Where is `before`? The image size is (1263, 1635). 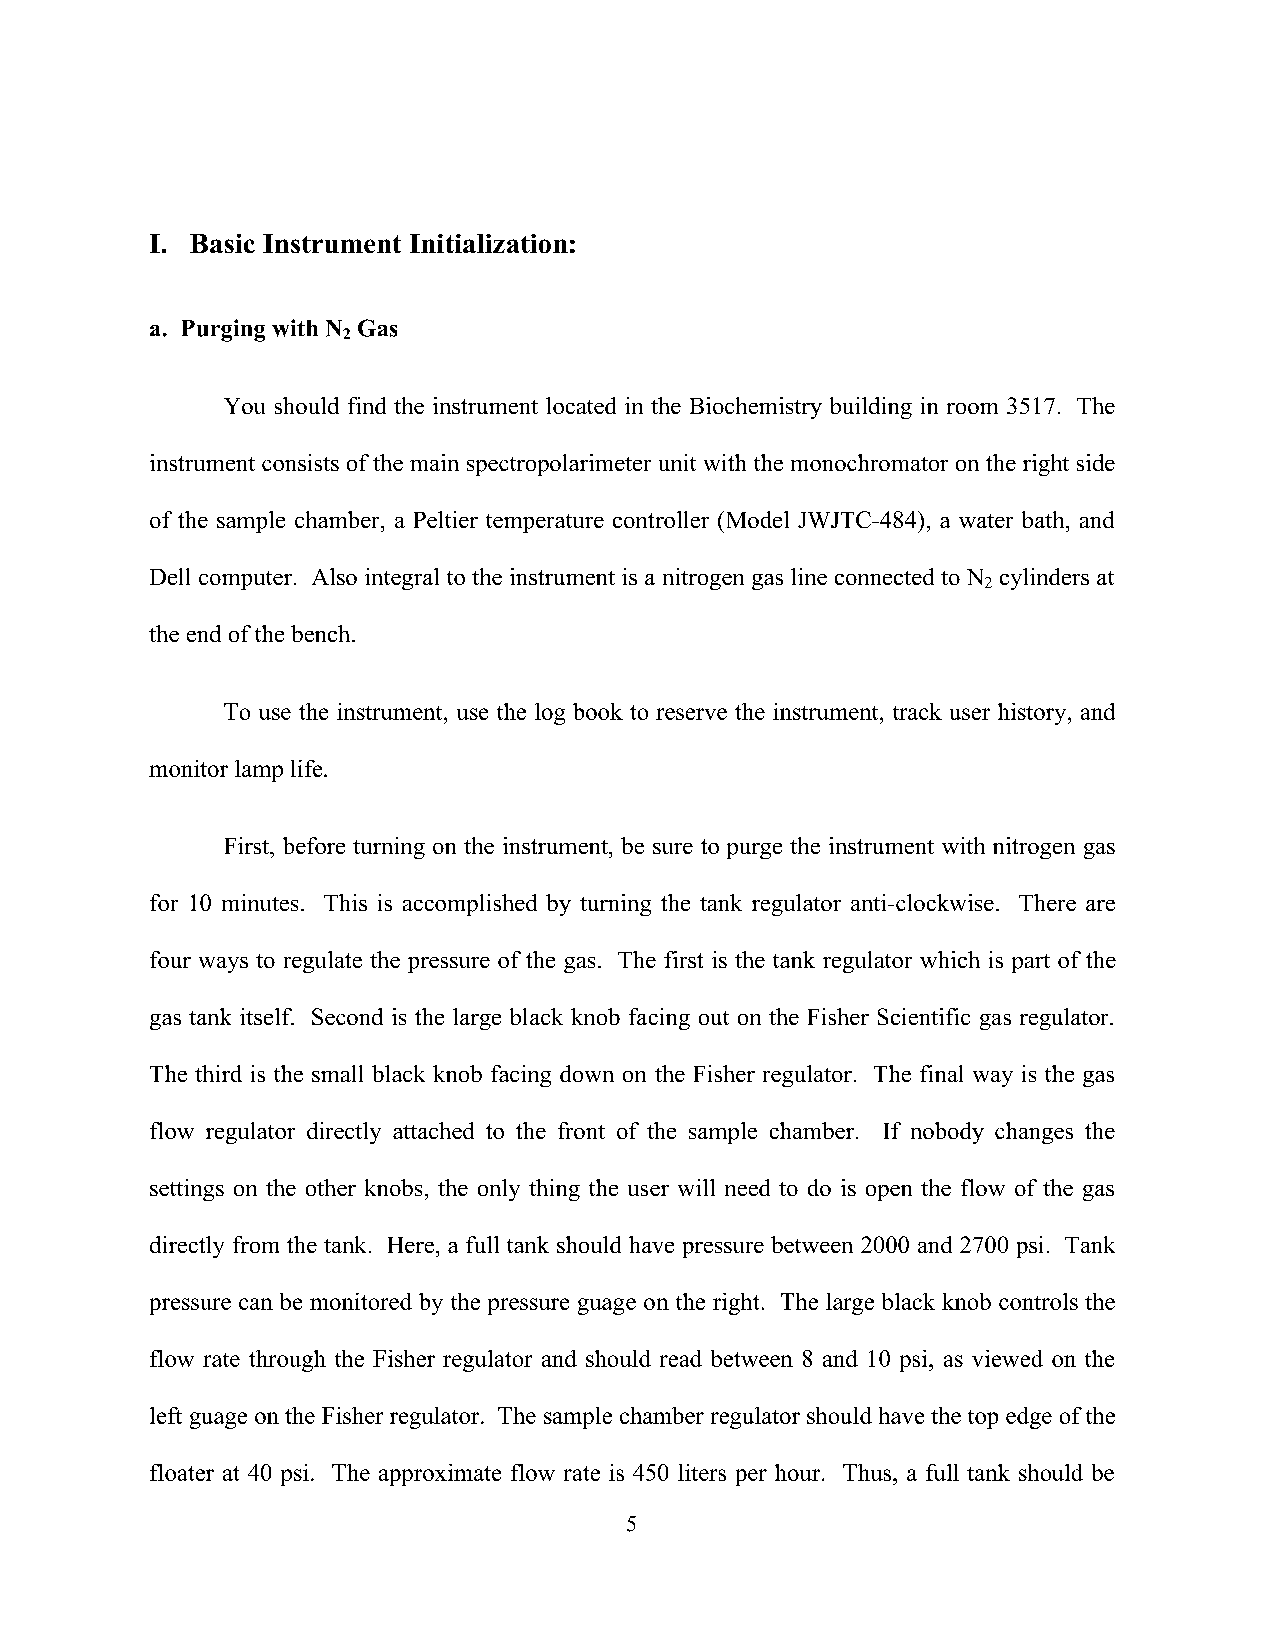
before is located at coordinates (314, 845).
